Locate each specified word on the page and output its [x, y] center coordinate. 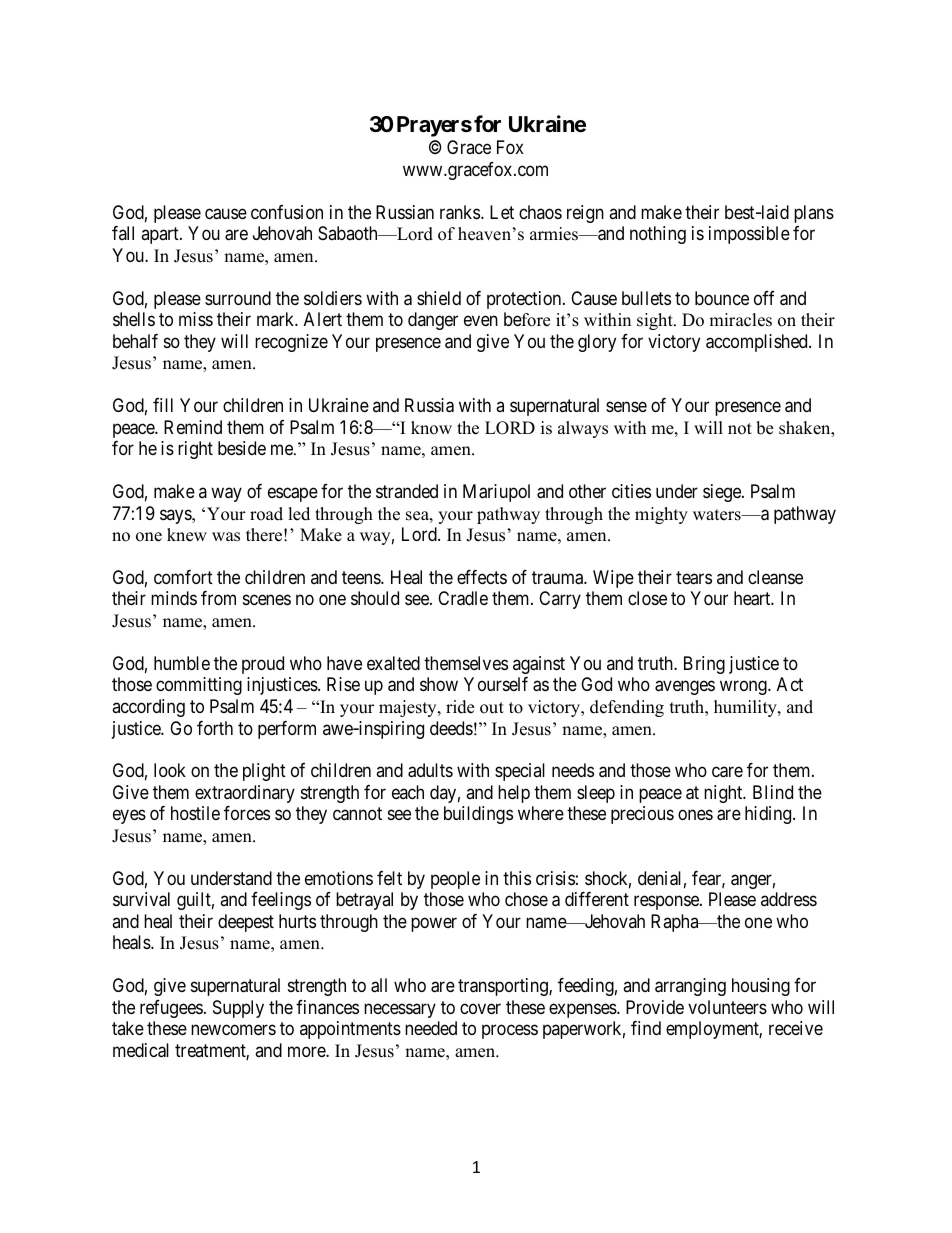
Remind [193, 427]
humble [182, 663]
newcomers [233, 1030]
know [431, 428]
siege [723, 493]
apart [161, 235]
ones [695, 815]
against [539, 665]
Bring [704, 665]
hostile [195, 813]
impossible [749, 235]
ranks [460, 212]
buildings [478, 815]
